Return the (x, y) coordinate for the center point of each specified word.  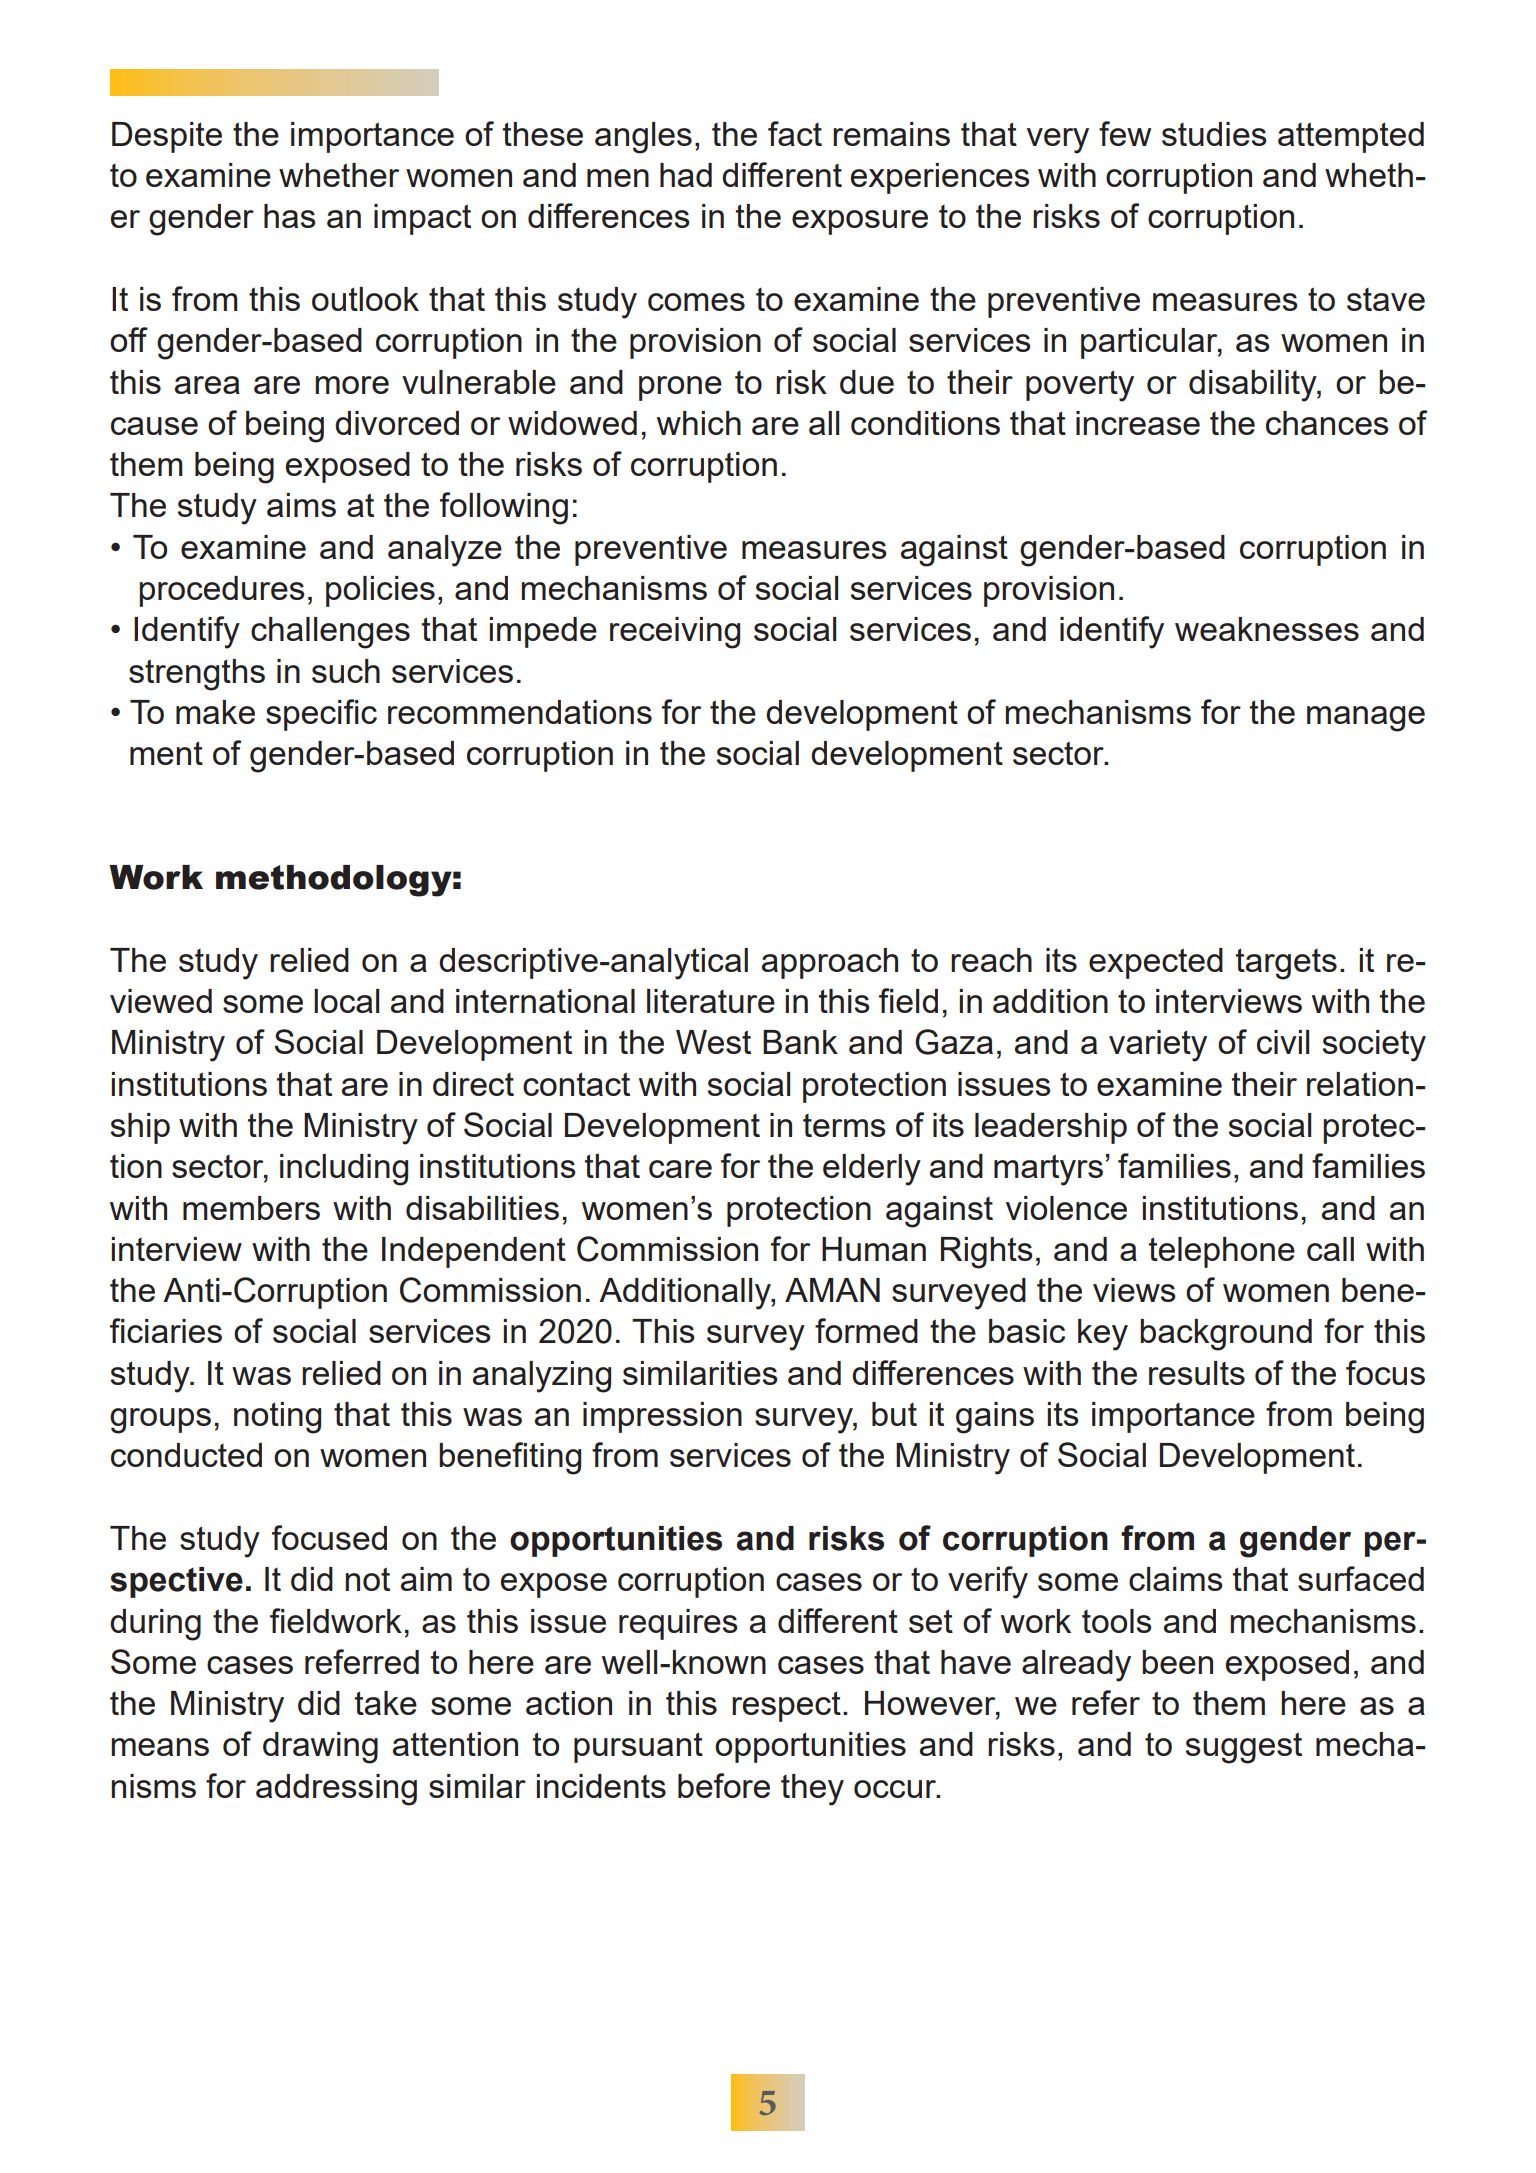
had (686, 175)
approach (830, 963)
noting (277, 1418)
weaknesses (1267, 629)
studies (1214, 134)
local (346, 1001)
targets (1286, 964)
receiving (675, 633)
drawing (320, 1748)
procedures (222, 591)
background (1226, 1335)
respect (786, 1706)
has (290, 216)
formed (866, 1330)
